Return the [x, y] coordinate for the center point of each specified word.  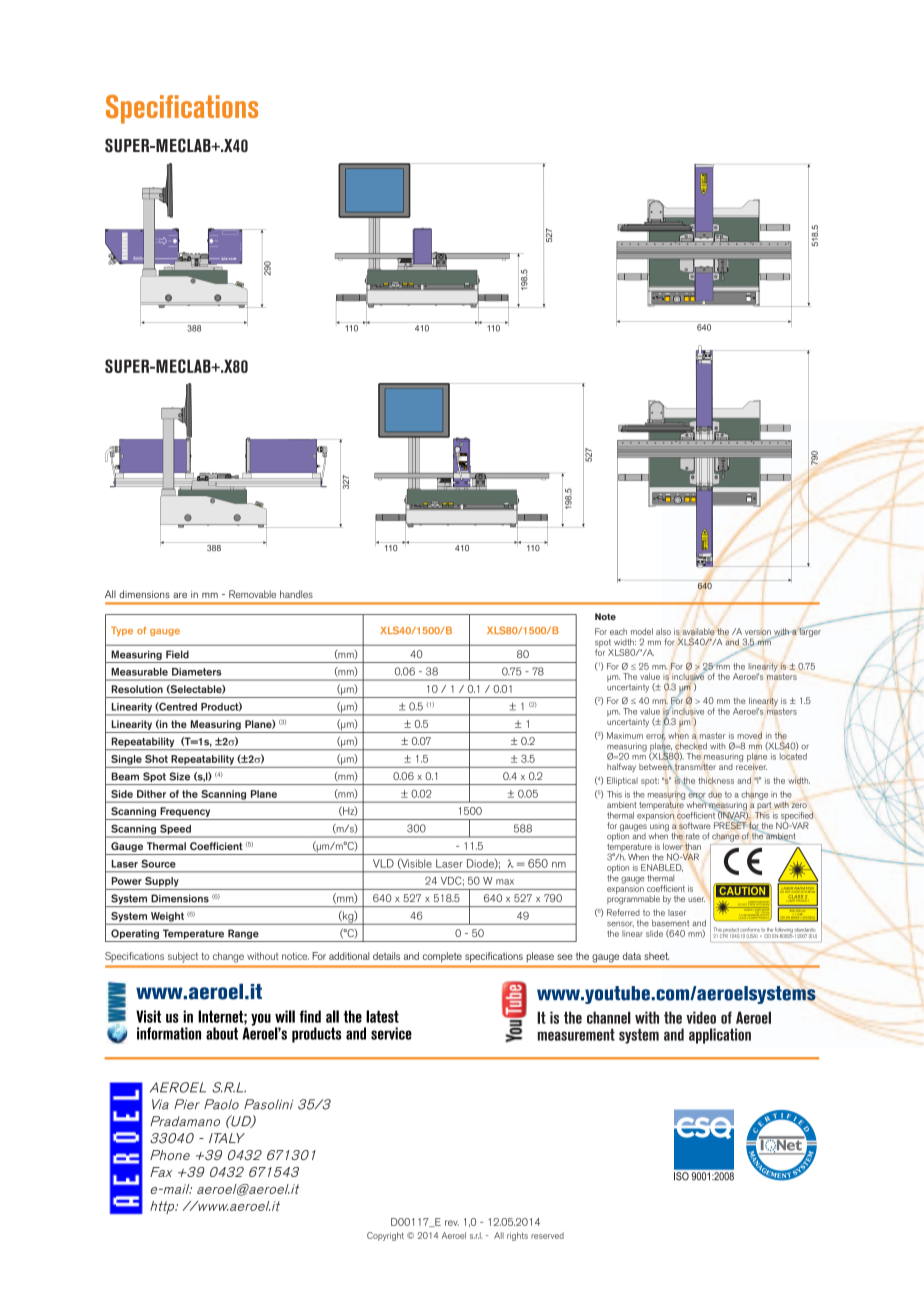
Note [605, 616]
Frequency [185, 812]
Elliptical [622, 781]
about [222, 1033]
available [698, 631]
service [391, 1033]
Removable [252, 594]
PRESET [730, 825]
